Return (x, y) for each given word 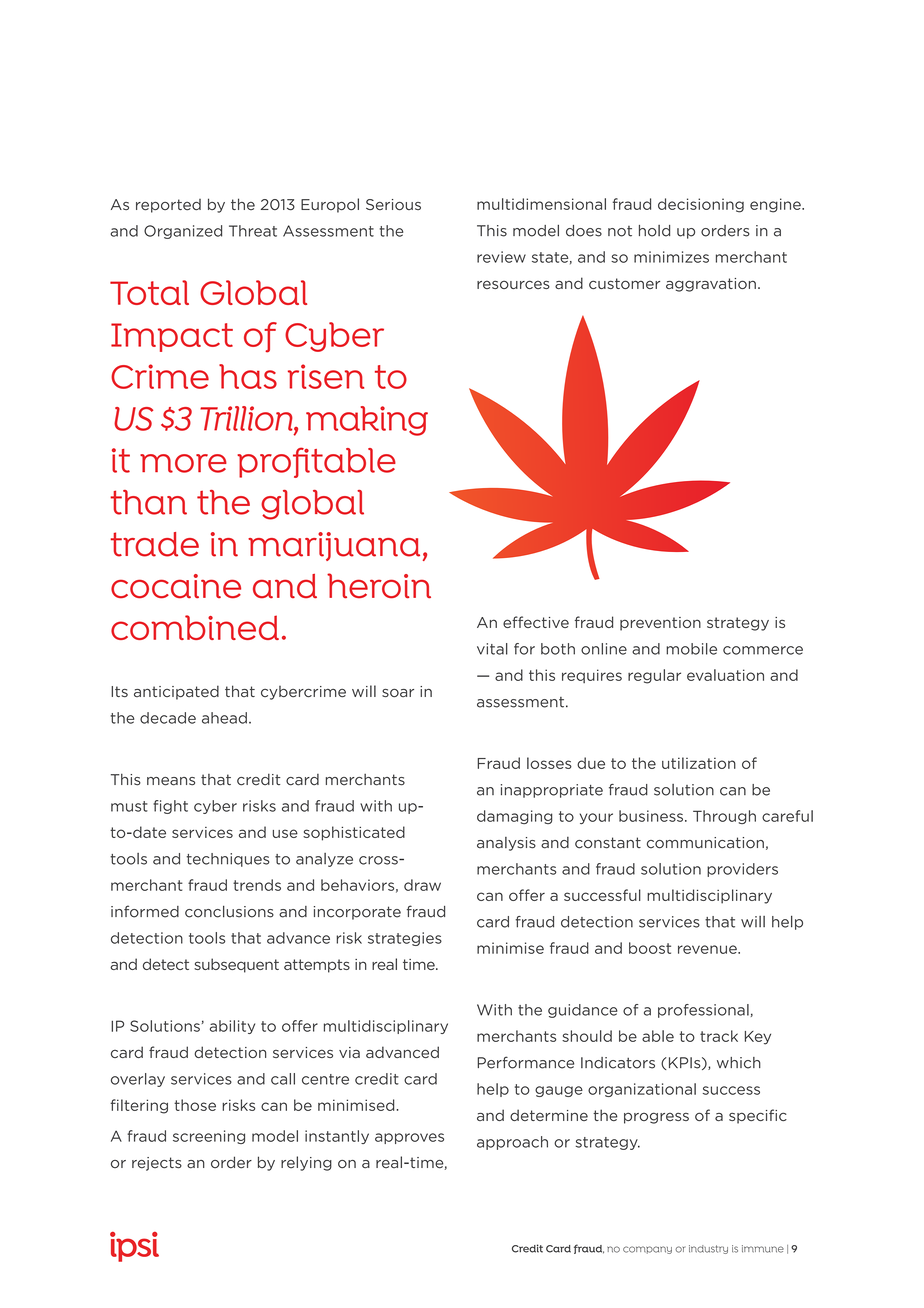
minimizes (671, 257)
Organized (183, 232)
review (501, 257)
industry (708, 1249)
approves (409, 1138)
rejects (157, 1164)
